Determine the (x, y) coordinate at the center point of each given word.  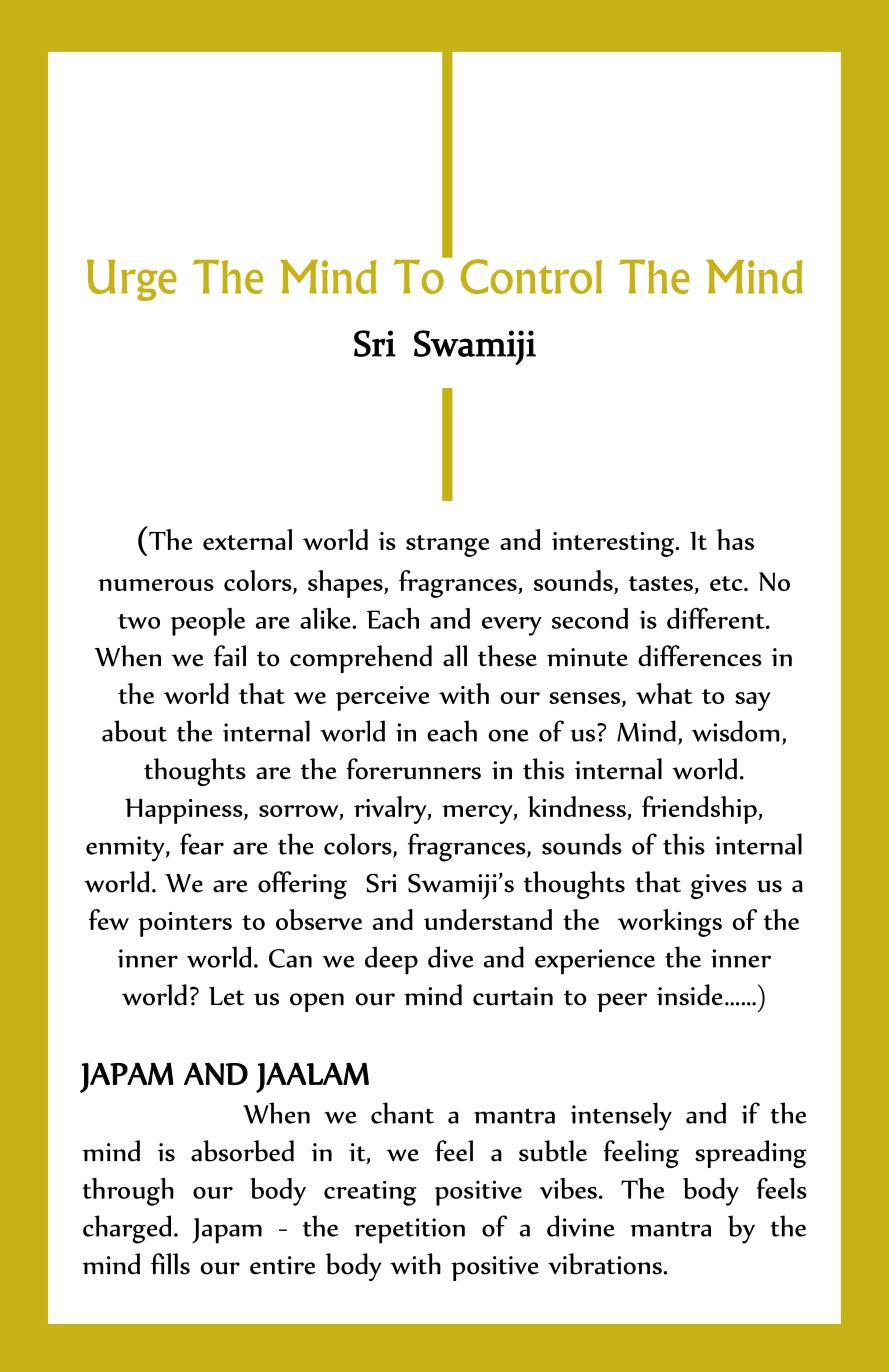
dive (451, 957)
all (455, 656)
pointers (185, 924)
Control (531, 276)
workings (670, 923)
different (717, 618)
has (735, 539)
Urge (132, 280)
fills (170, 1264)
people (208, 622)
